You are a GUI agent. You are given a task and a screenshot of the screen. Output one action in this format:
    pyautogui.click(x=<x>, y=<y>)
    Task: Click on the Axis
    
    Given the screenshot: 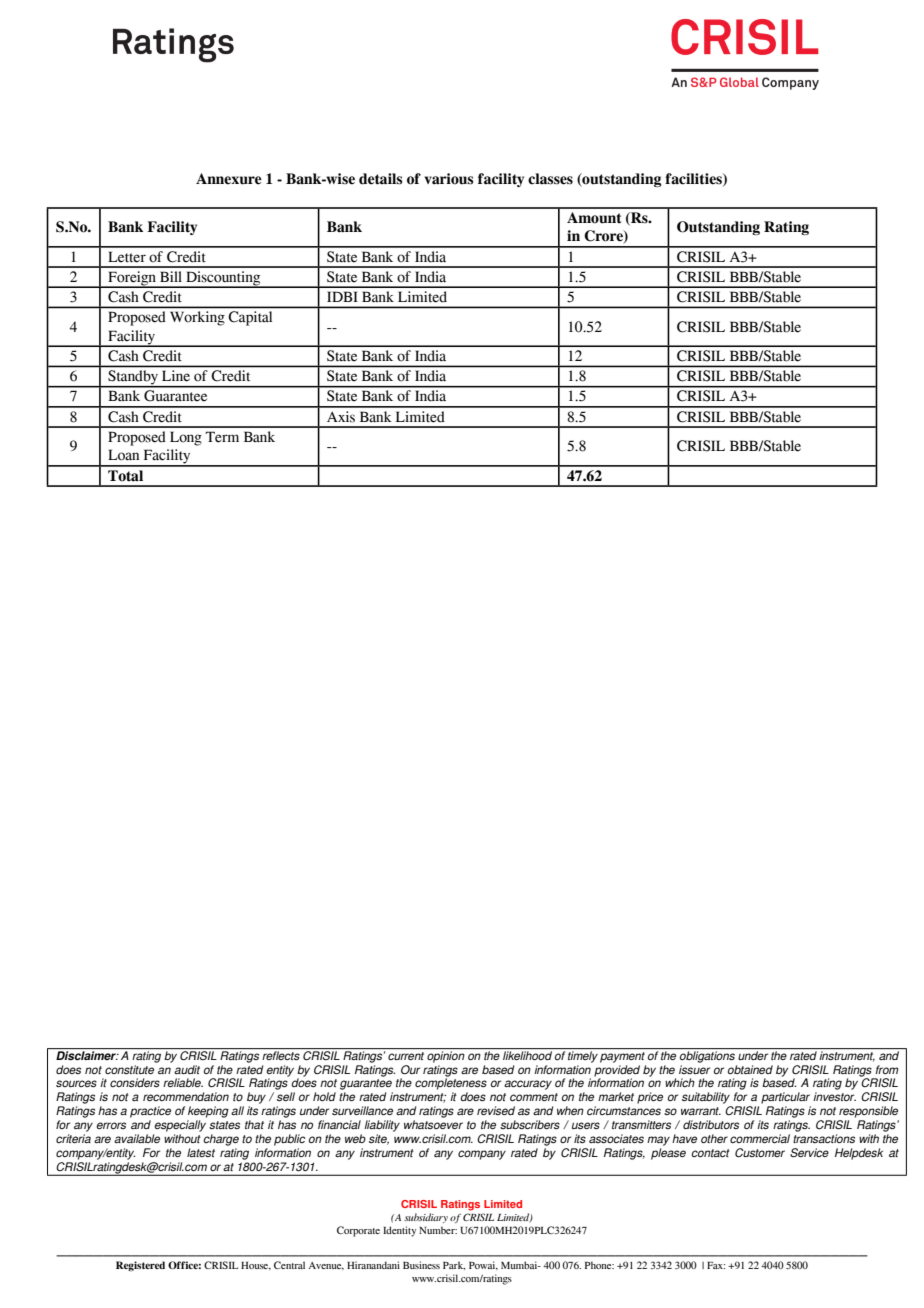 What is the action you would take?
    pyautogui.click(x=341, y=417)
